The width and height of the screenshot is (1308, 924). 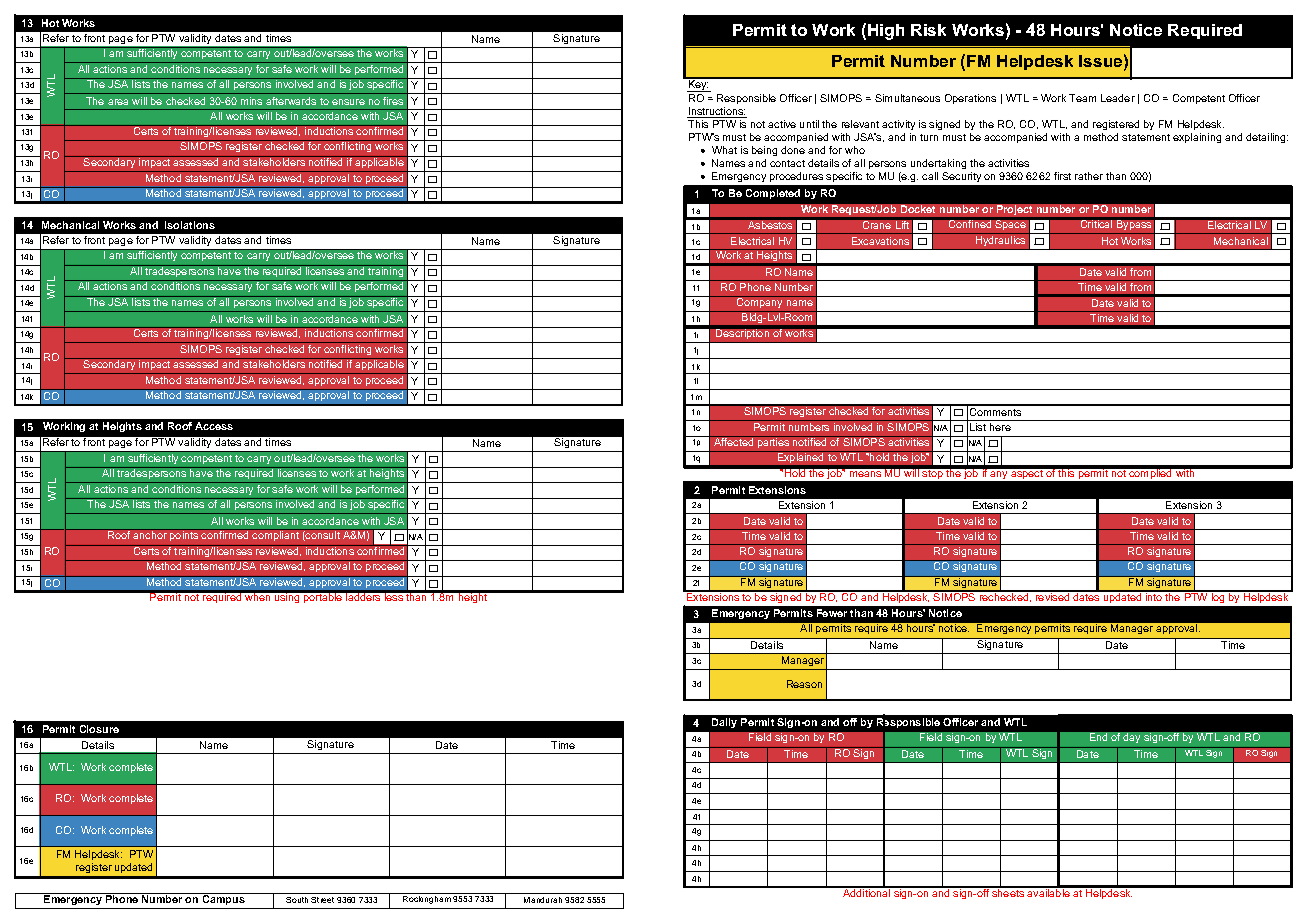 I want to click on Campus, so click(x=223, y=899).
